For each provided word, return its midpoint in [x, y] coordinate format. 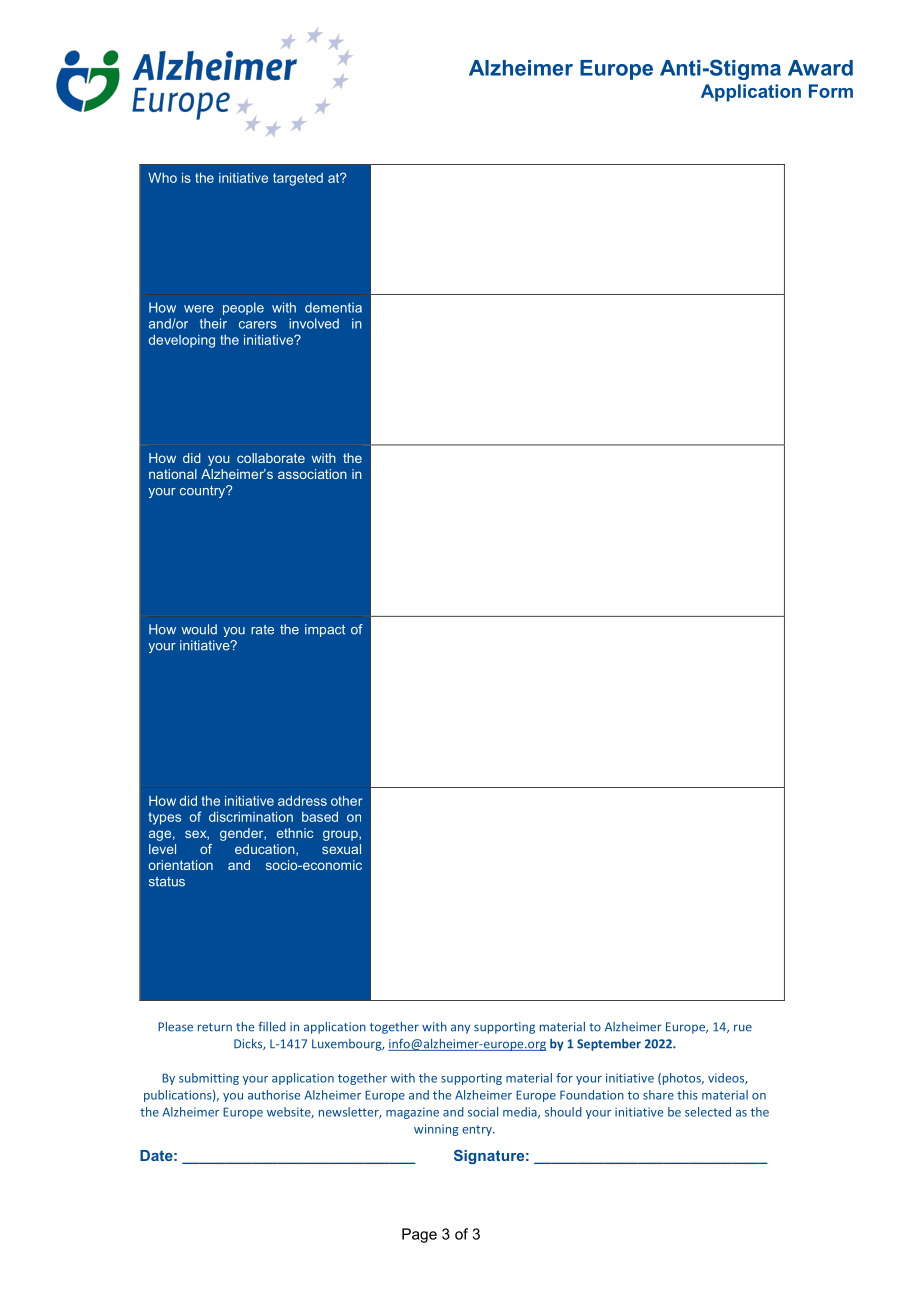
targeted [298, 179]
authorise [274, 1095]
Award [820, 68]
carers [258, 325]
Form [831, 91]
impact [325, 630]
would [199, 629]
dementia [333, 307]
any [460, 1029]
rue [743, 1028]
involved [314, 323]
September [609, 1045]
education [266, 850]
